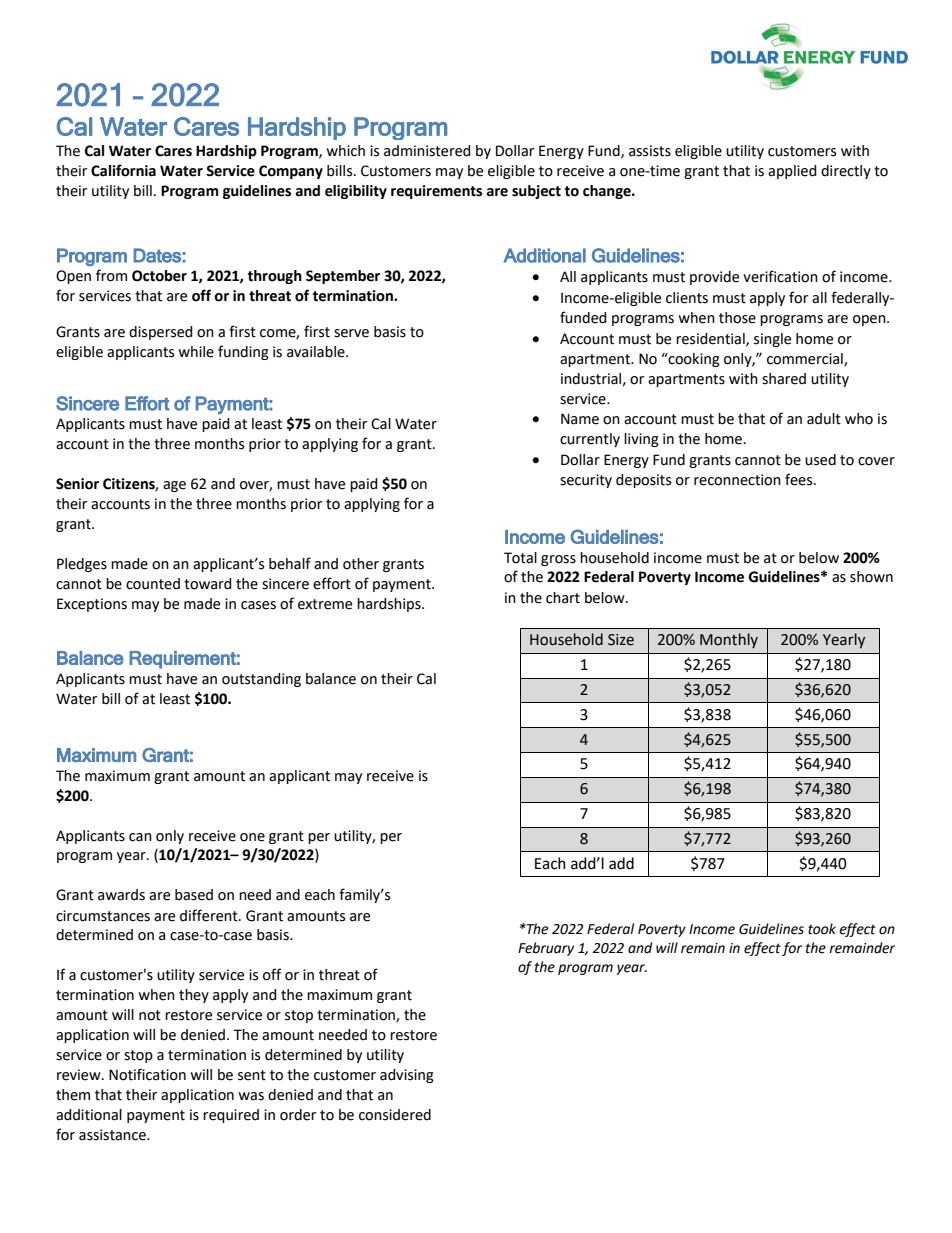  I want to click on took, so click(822, 929).
